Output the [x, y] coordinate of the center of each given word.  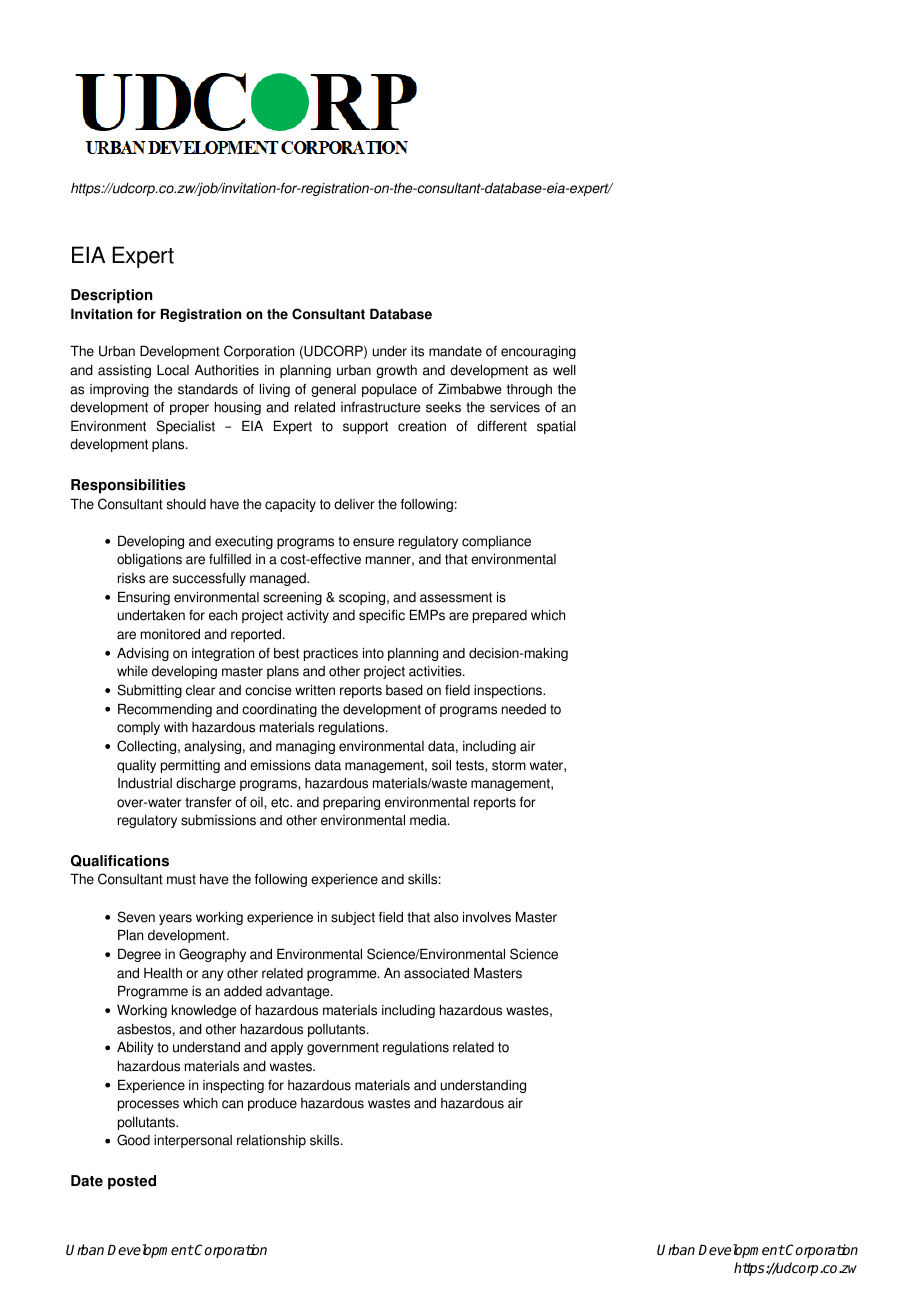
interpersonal [193, 1141]
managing [305, 747]
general [333, 390]
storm [509, 765]
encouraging [538, 352]
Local [173, 370]
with [176, 727]
